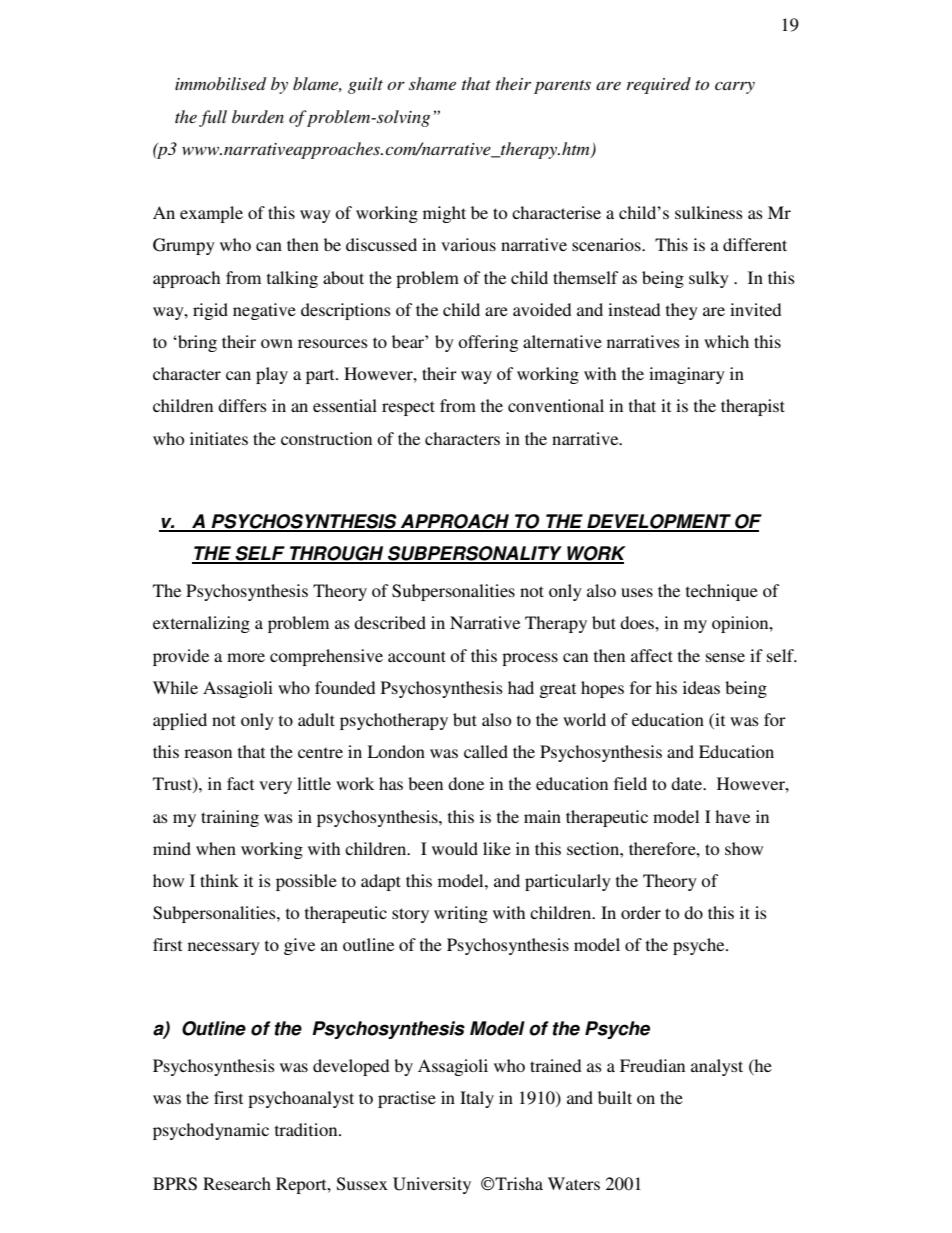  Describe the element at coordinates (659, 522) in the screenshot. I see `DEVELOPMENT` at that location.
